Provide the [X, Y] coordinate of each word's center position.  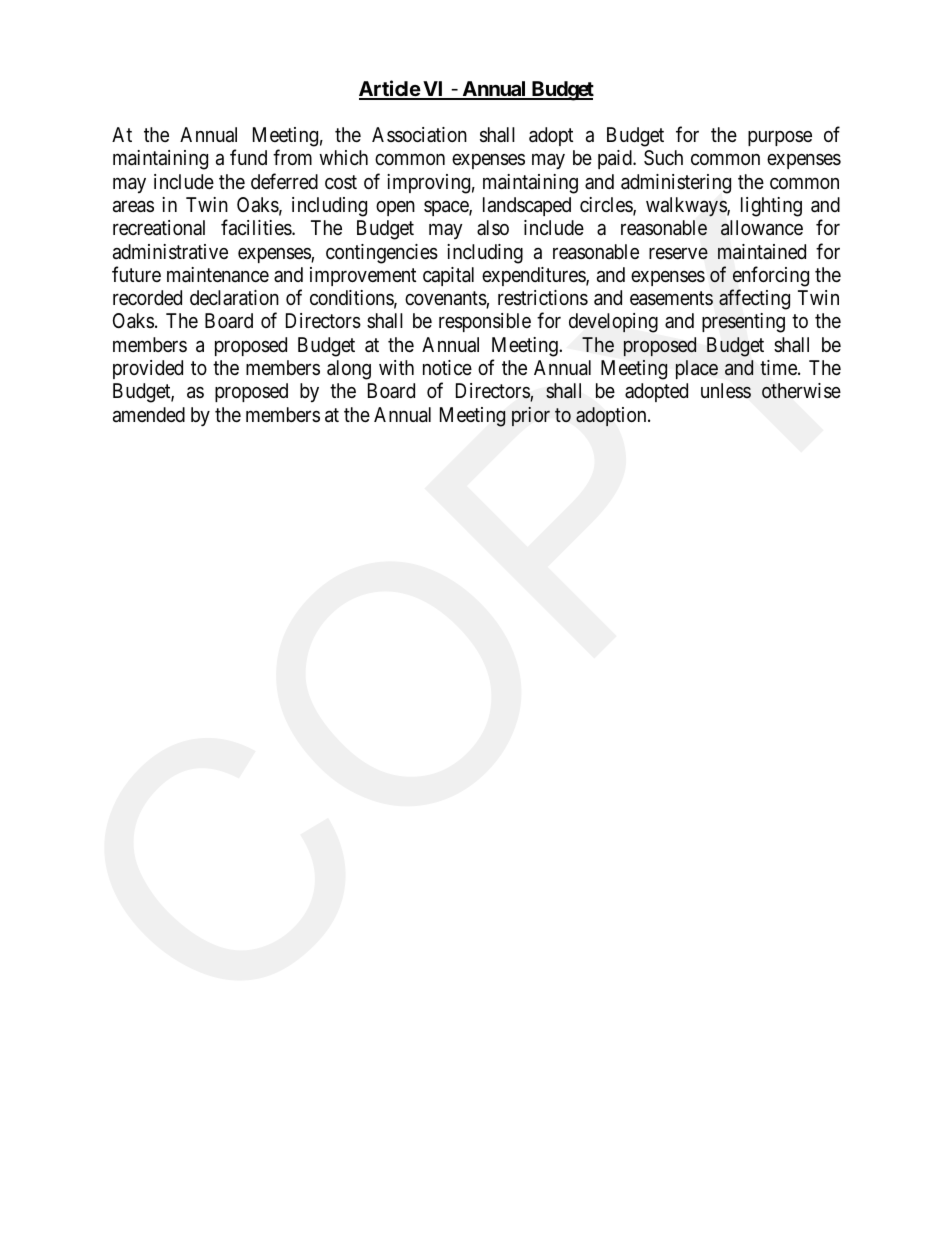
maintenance [218, 275]
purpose [780, 138]
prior [531, 416]
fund [248, 157]
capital [448, 276]
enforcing [771, 276]
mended [153, 414]
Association [419, 135]
